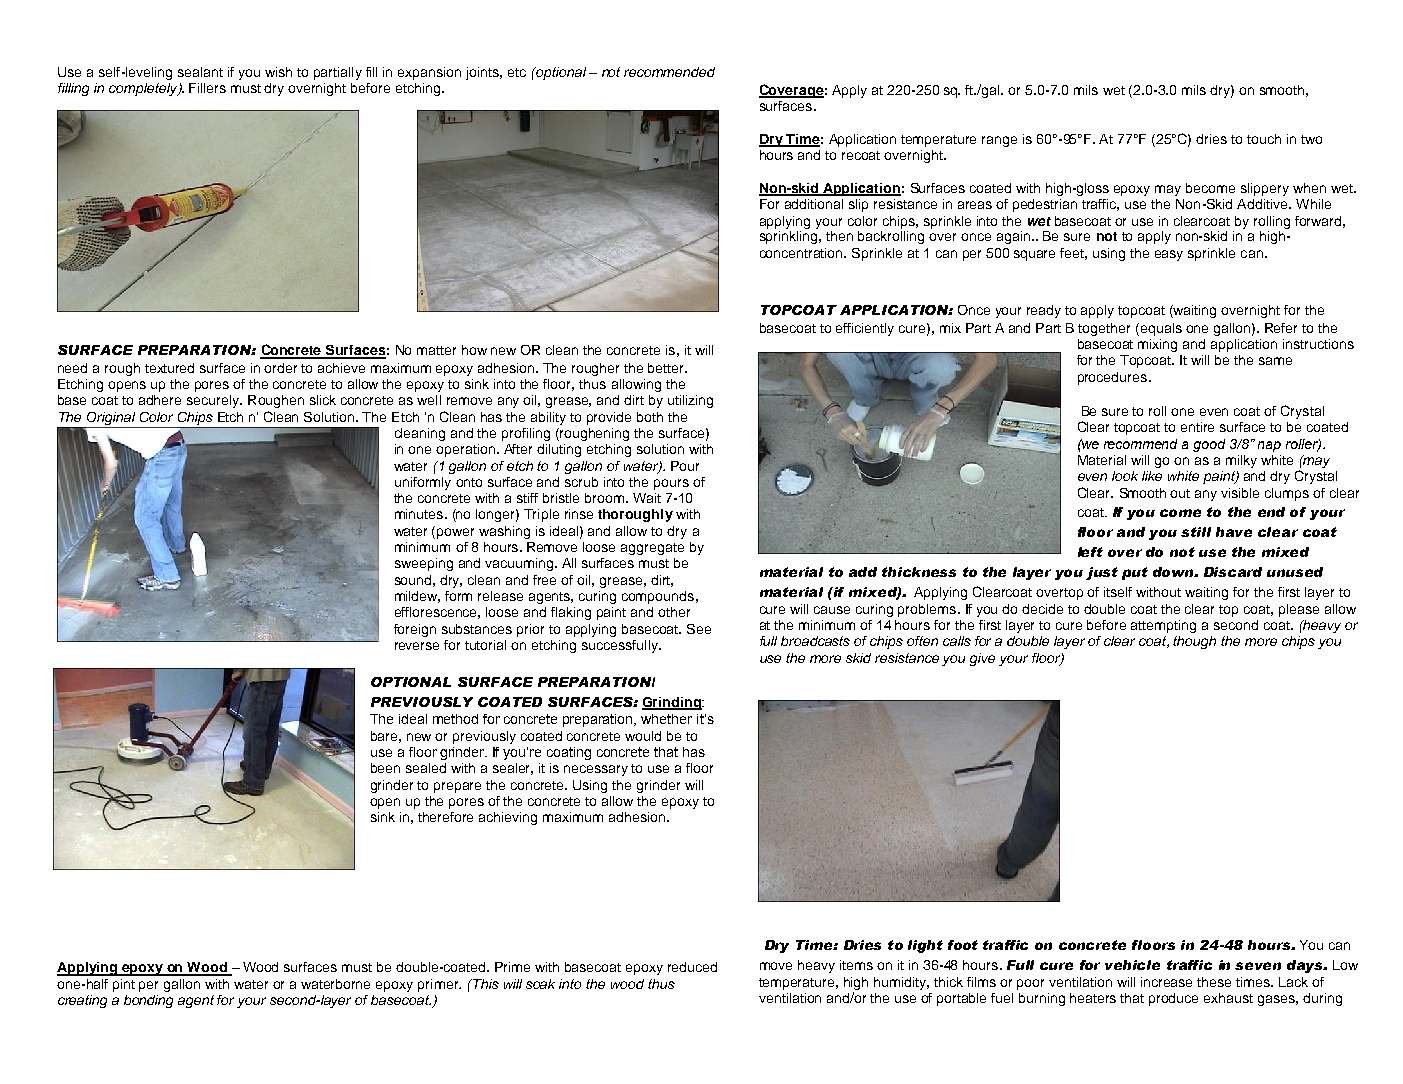  Describe the element at coordinates (429, 73) in the screenshot. I see `expansion` at that location.
